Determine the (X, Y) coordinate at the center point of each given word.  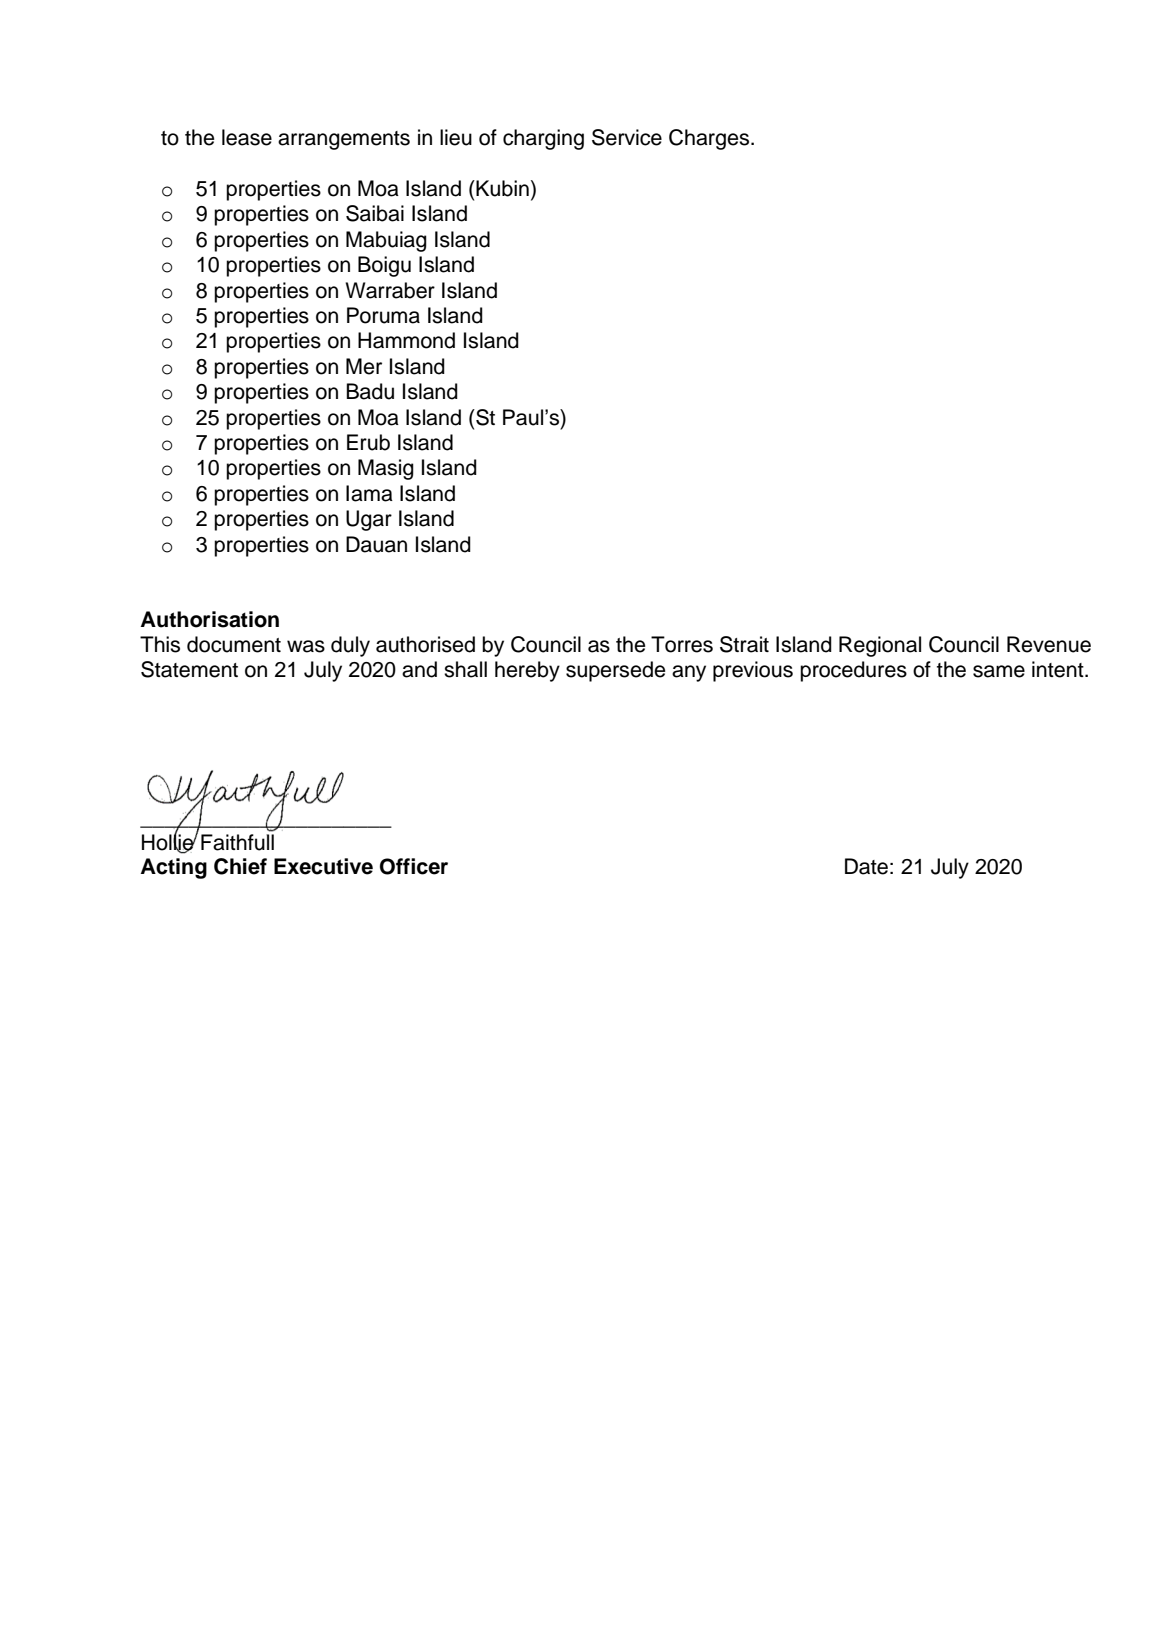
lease (247, 137)
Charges (710, 139)
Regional (880, 646)
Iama (369, 493)
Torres (682, 644)
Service (627, 137)
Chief (240, 866)
